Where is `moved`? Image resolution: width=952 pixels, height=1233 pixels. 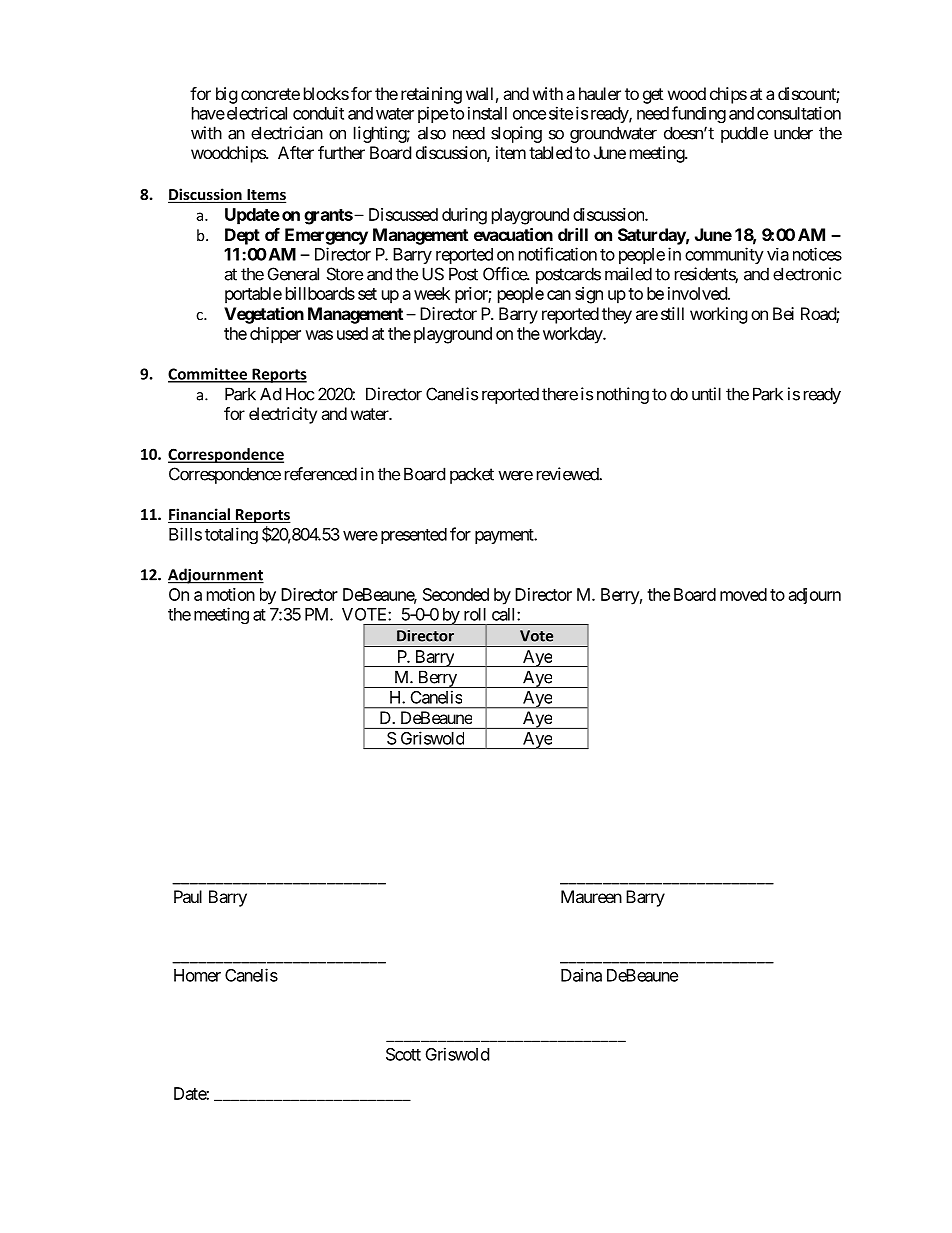
moved is located at coordinates (743, 594).
